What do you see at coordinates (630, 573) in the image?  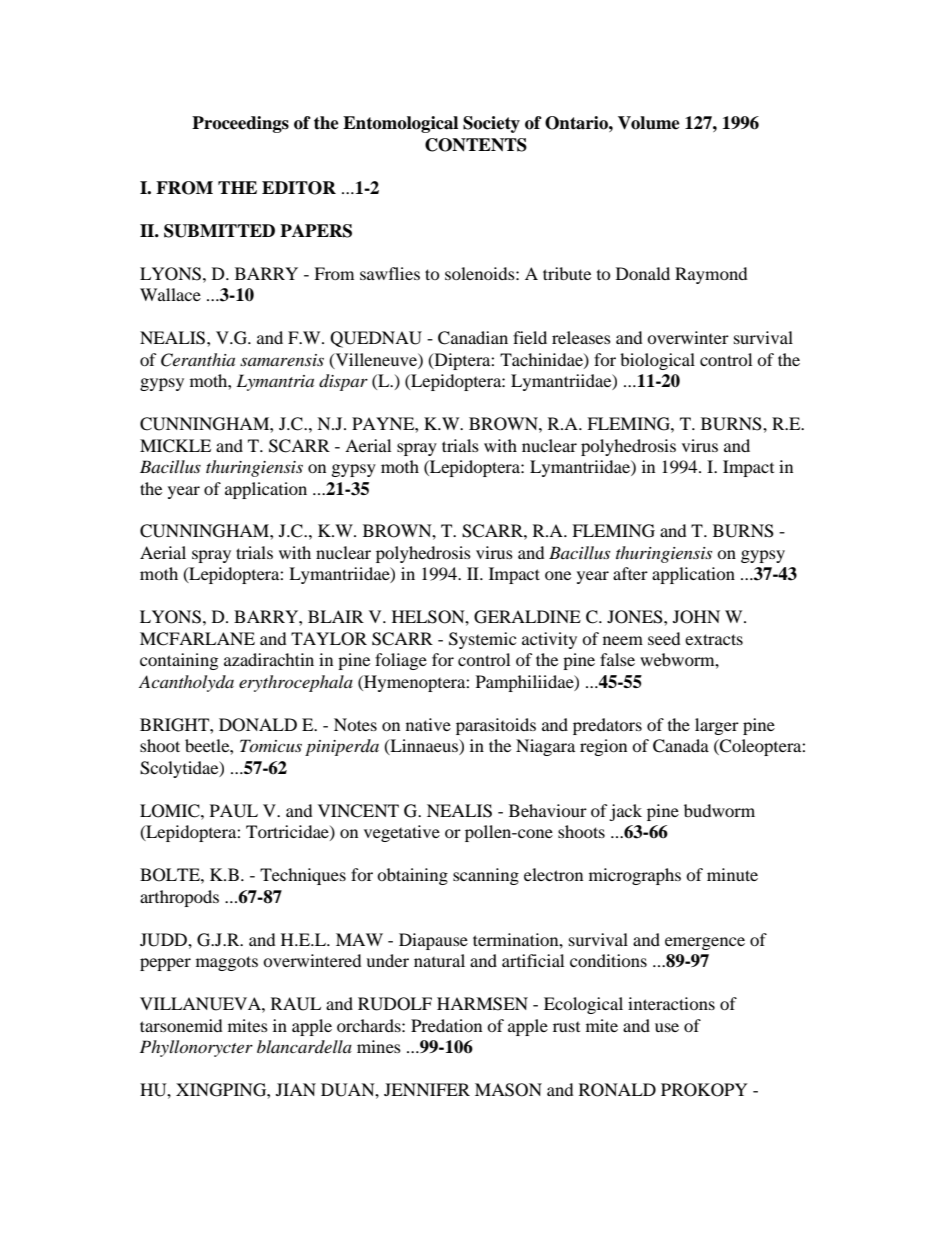 I see `after` at bounding box center [630, 573].
